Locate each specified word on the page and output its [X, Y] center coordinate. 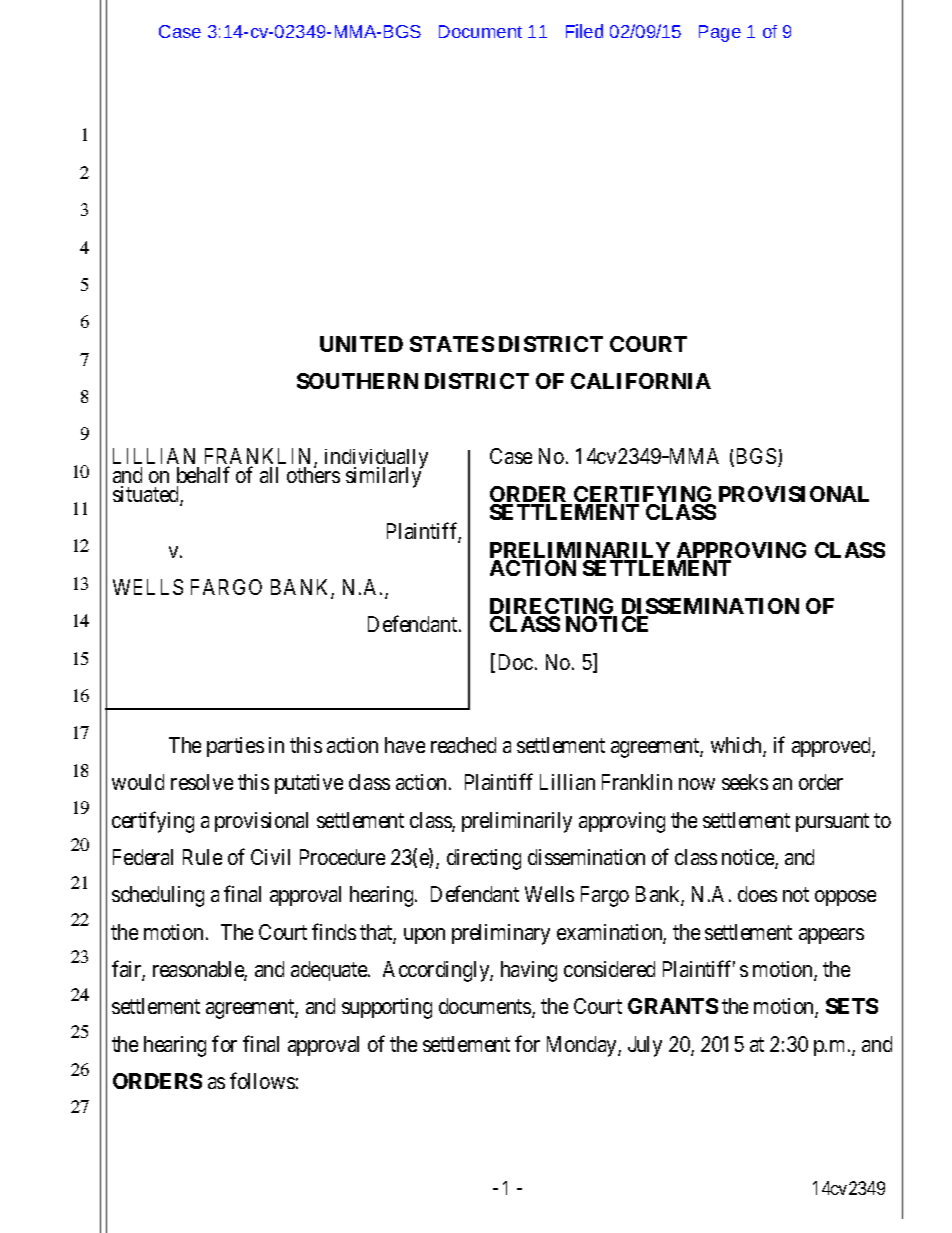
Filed [584, 31]
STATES [452, 344]
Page [720, 33]
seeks [745, 782]
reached [463, 745]
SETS [852, 1006]
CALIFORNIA [641, 381]
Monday [583, 1046]
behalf [203, 474]
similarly [384, 477]
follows [262, 1080]
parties [235, 747]
